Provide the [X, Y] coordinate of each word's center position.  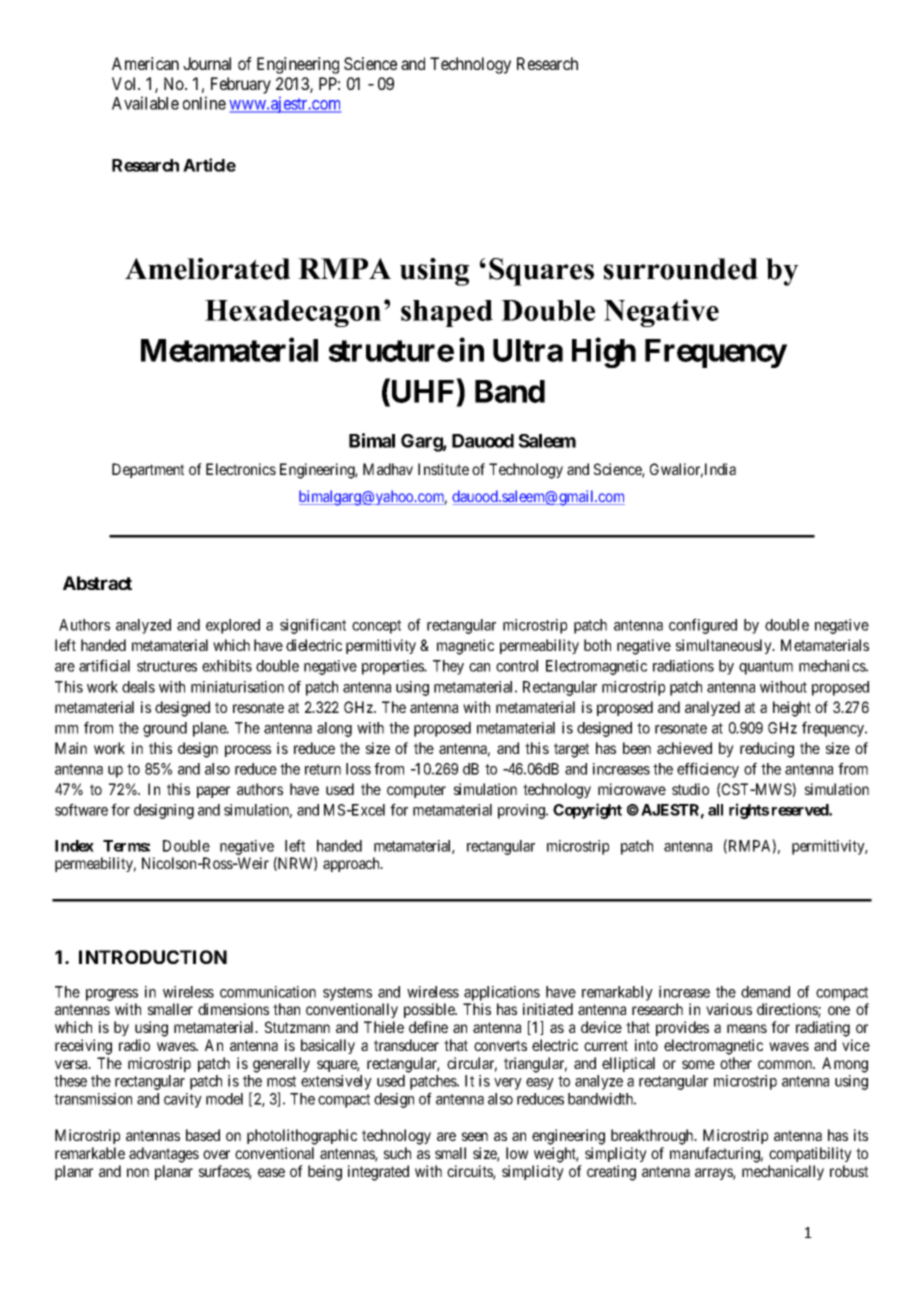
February [241, 85]
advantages [164, 1155]
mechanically [783, 1172]
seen [475, 1136]
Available [145, 103]
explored [233, 626]
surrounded [680, 269]
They [448, 667]
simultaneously [725, 646]
